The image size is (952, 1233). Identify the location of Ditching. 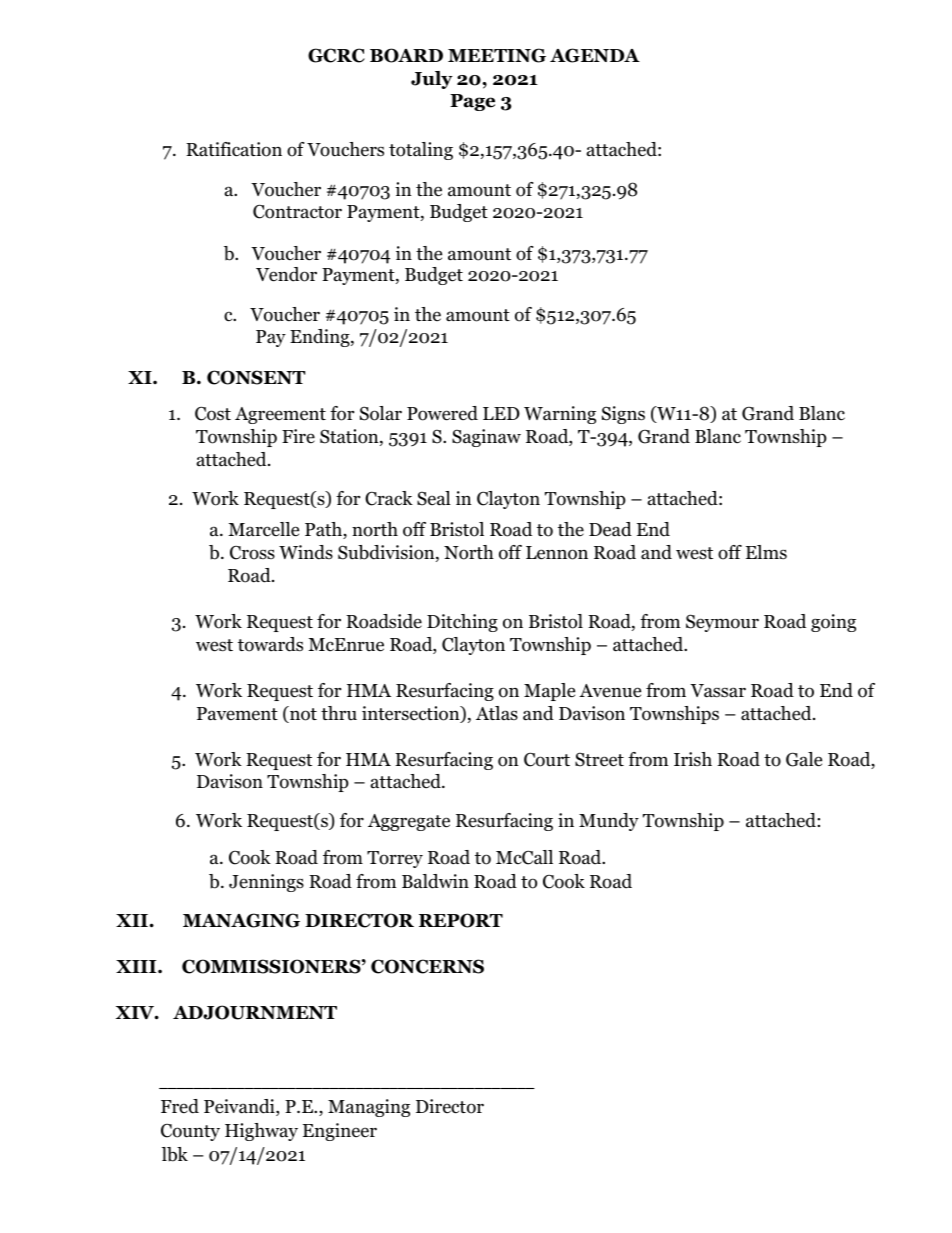
(462, 623).
